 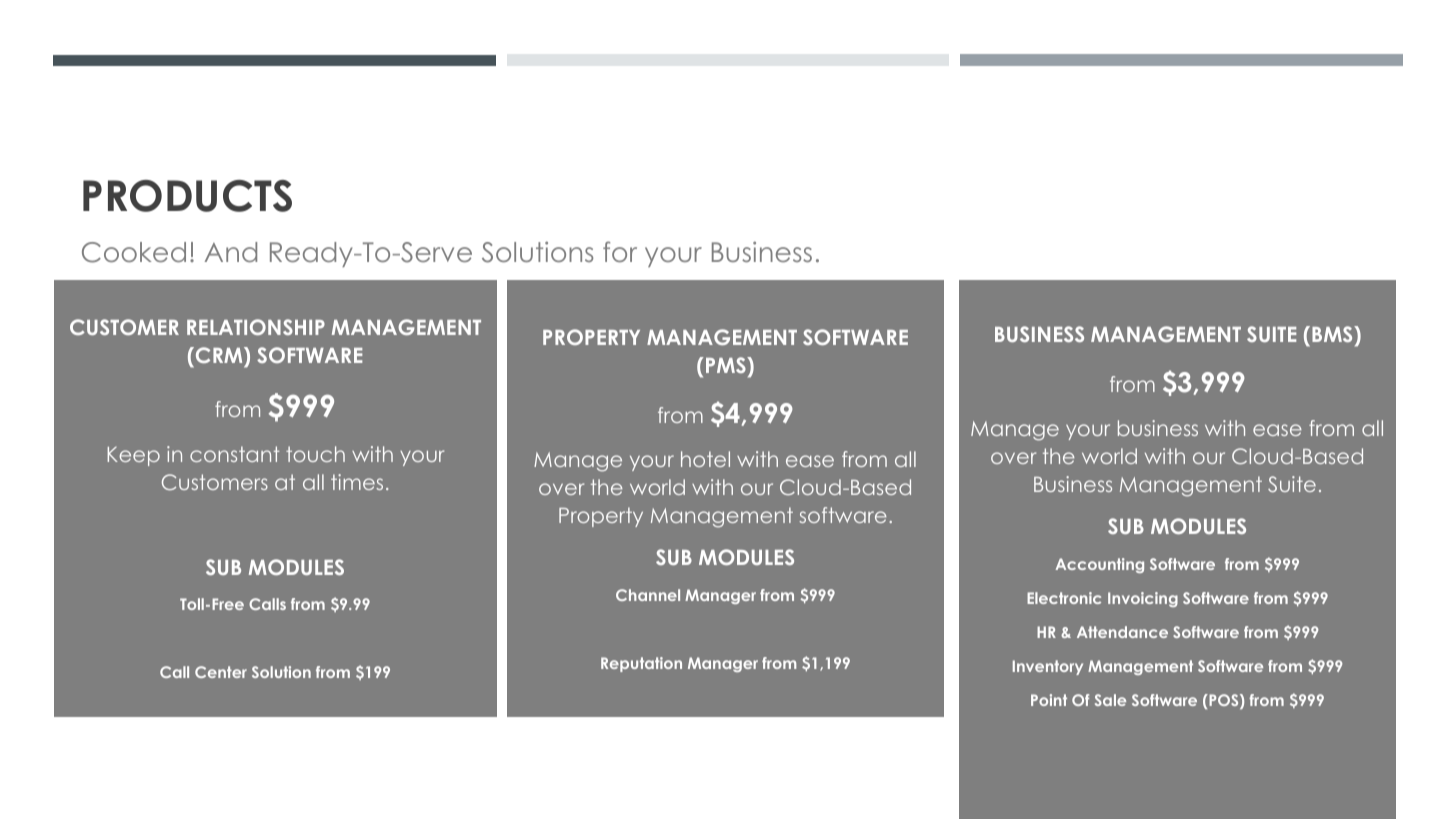 What do you see at coordinates (256, 327) in the screenshot?
I see `RELATIONSHIP` at bounding box center [256, 327].
